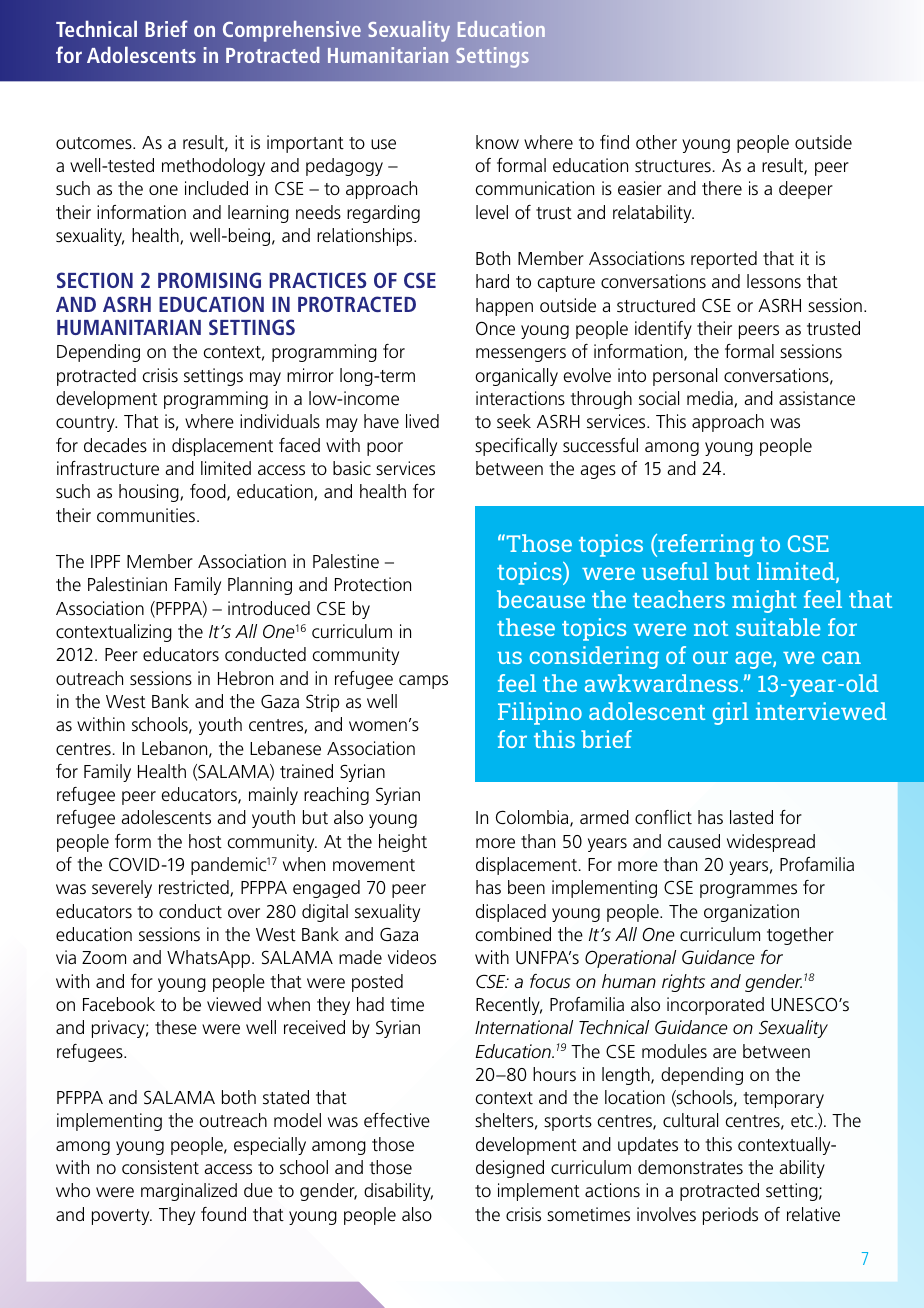  Describe the element at coordinates (397, 1120) in the screenshot. I see `effective` at that location.
